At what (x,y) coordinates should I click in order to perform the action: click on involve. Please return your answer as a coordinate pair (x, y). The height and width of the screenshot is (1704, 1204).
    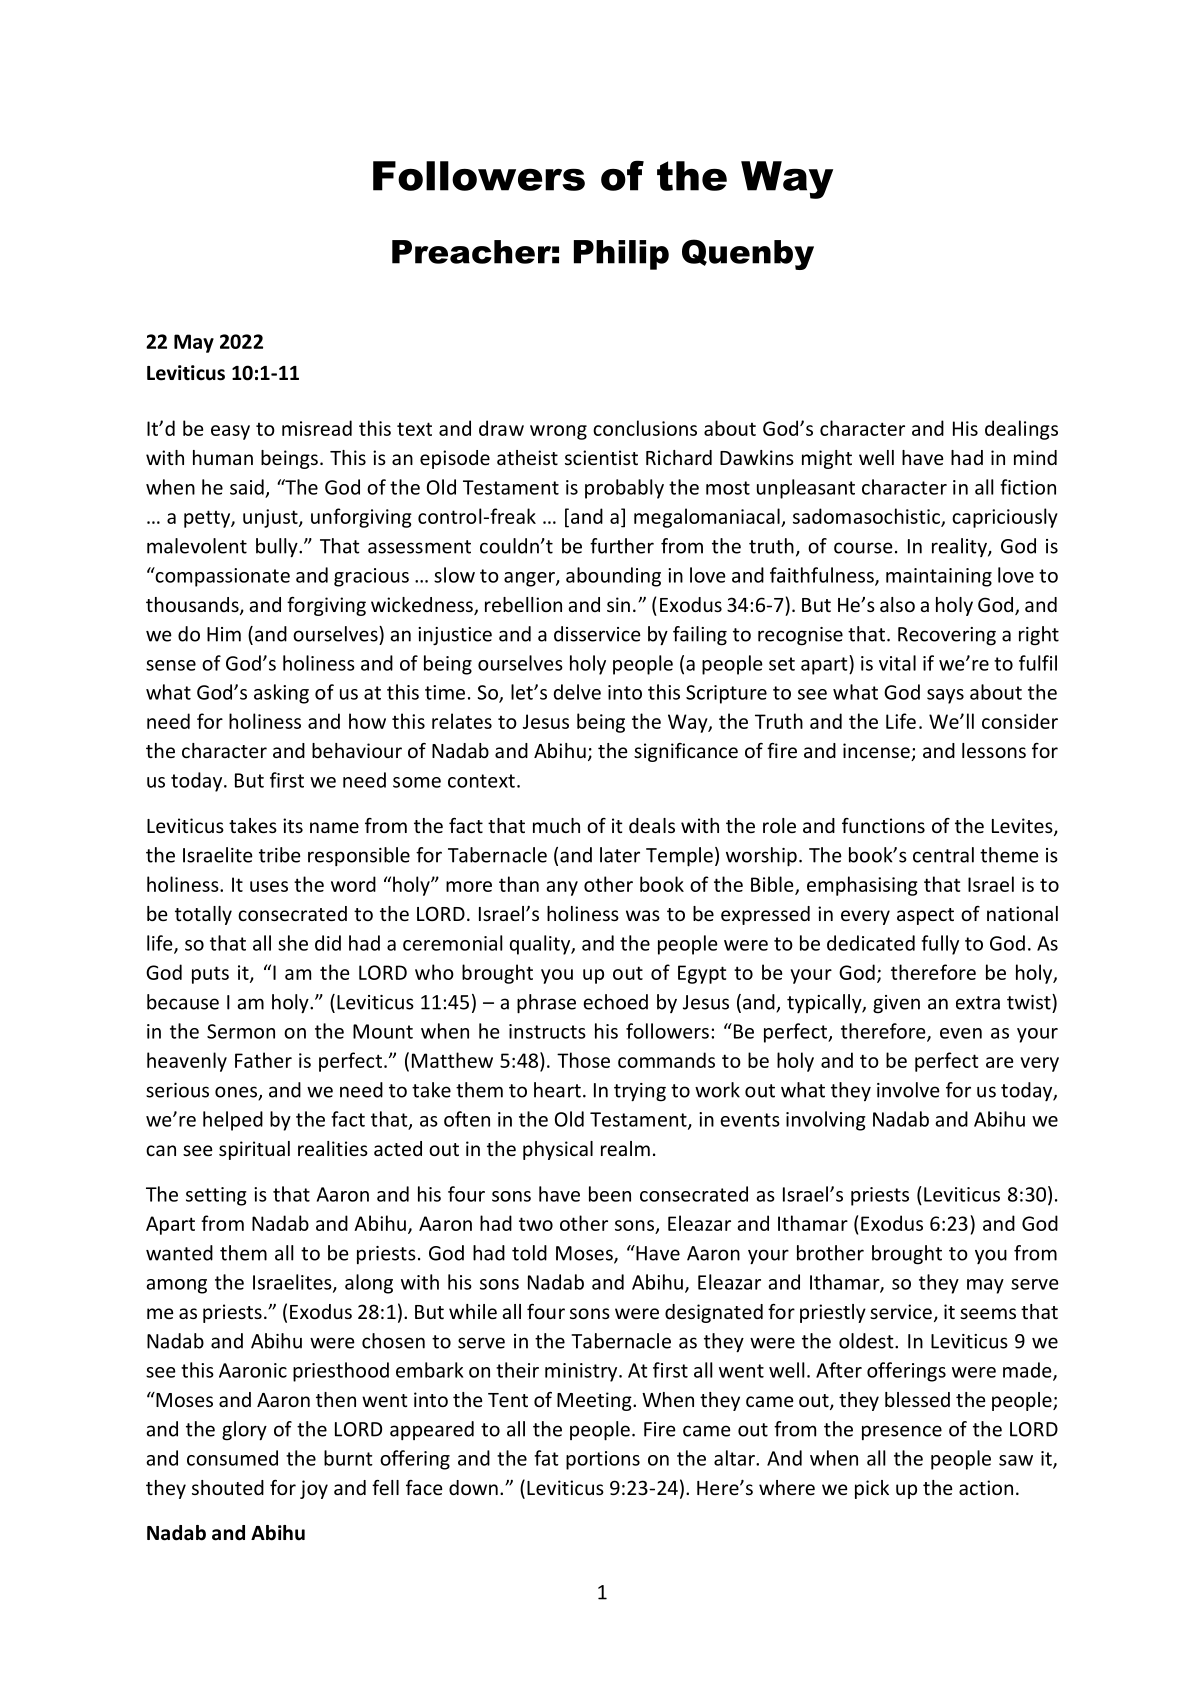
    Looking at the image, I should click on (908, 1090).
